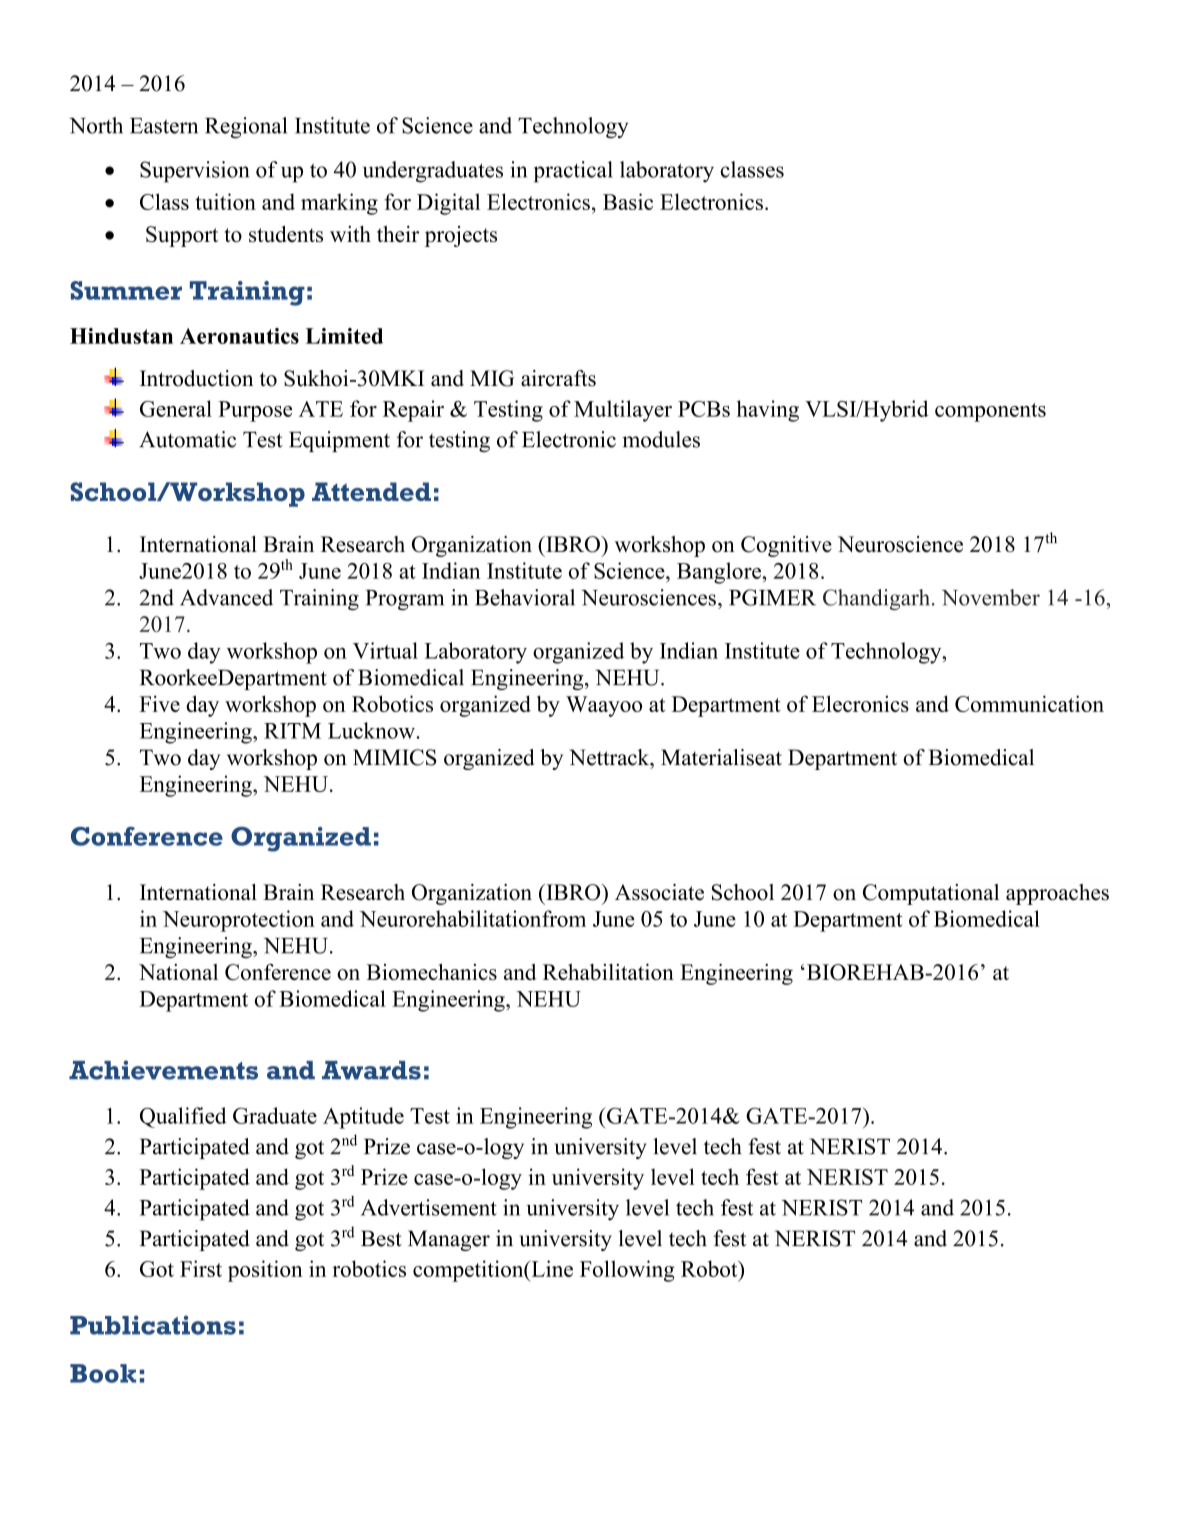 The width and height of the document is (1182, 1529). I want to click on practical, so click(573, 172).
